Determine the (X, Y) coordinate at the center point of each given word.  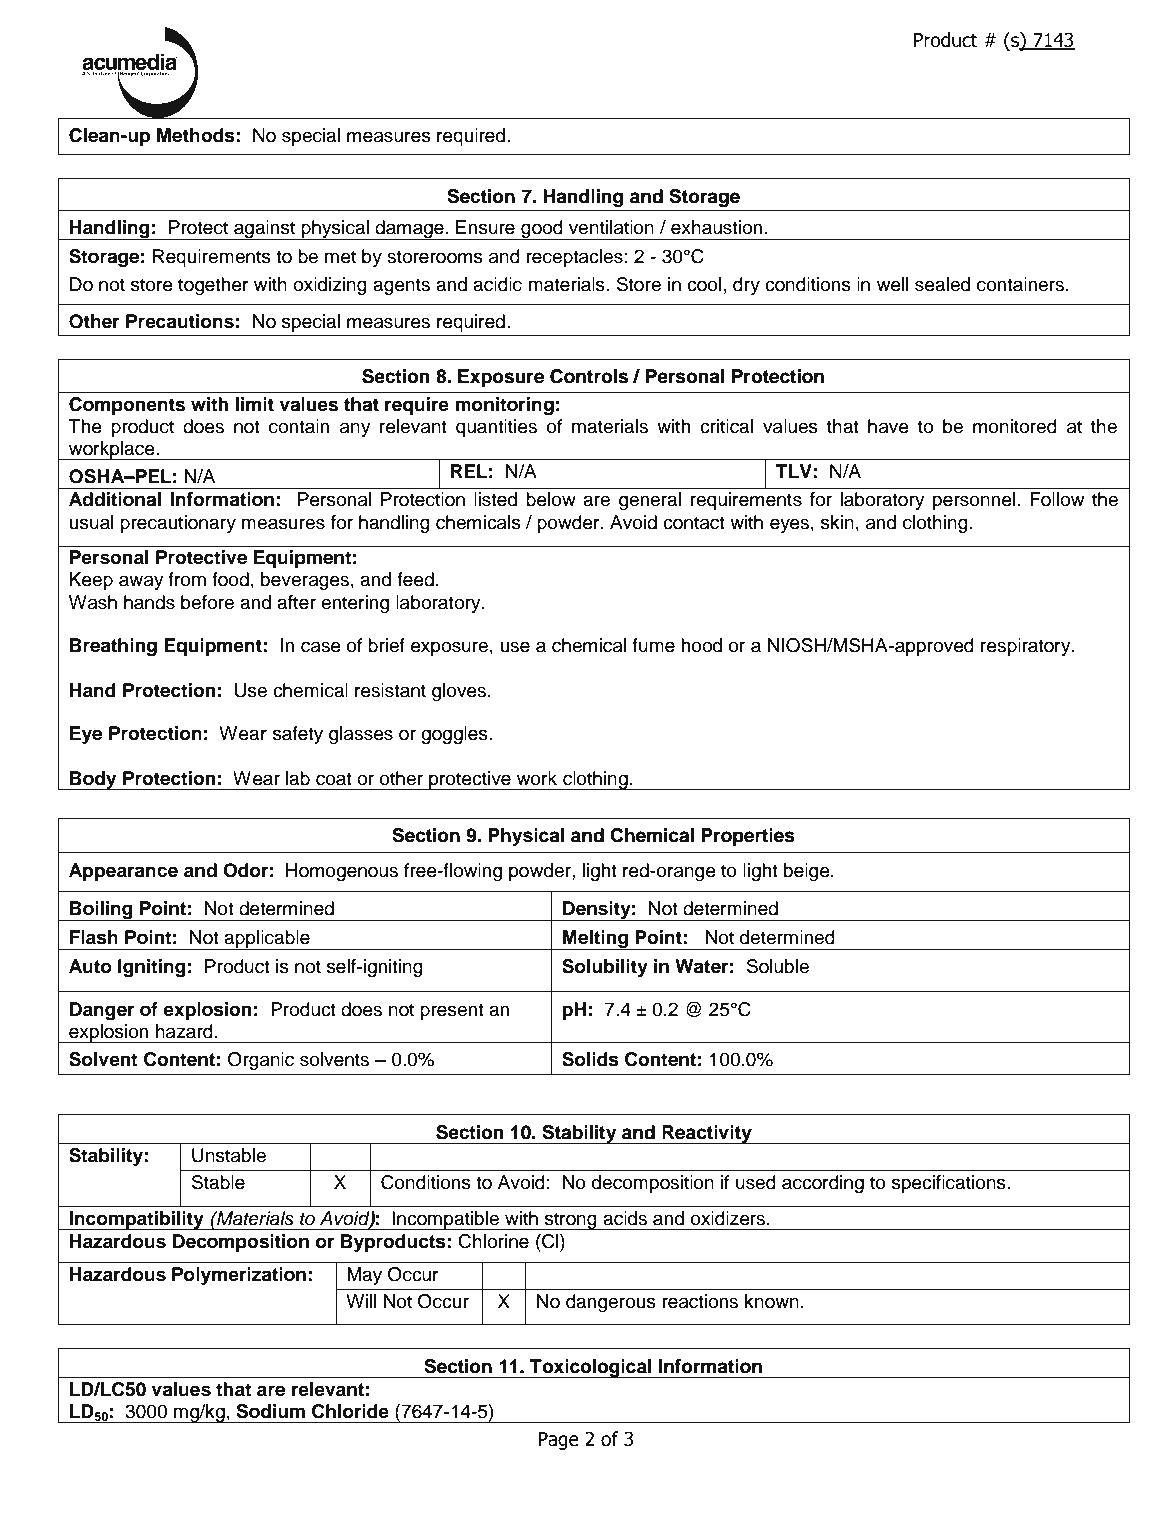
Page (558, 1441)
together (213, 286)
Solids (590, 1059)
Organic (261, 1061)
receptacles (574, 258)
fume (653, 645)
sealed (942, 284)
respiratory (1027, 647)
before (207, 602)
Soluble (778, 966)
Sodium (271, 1411)
